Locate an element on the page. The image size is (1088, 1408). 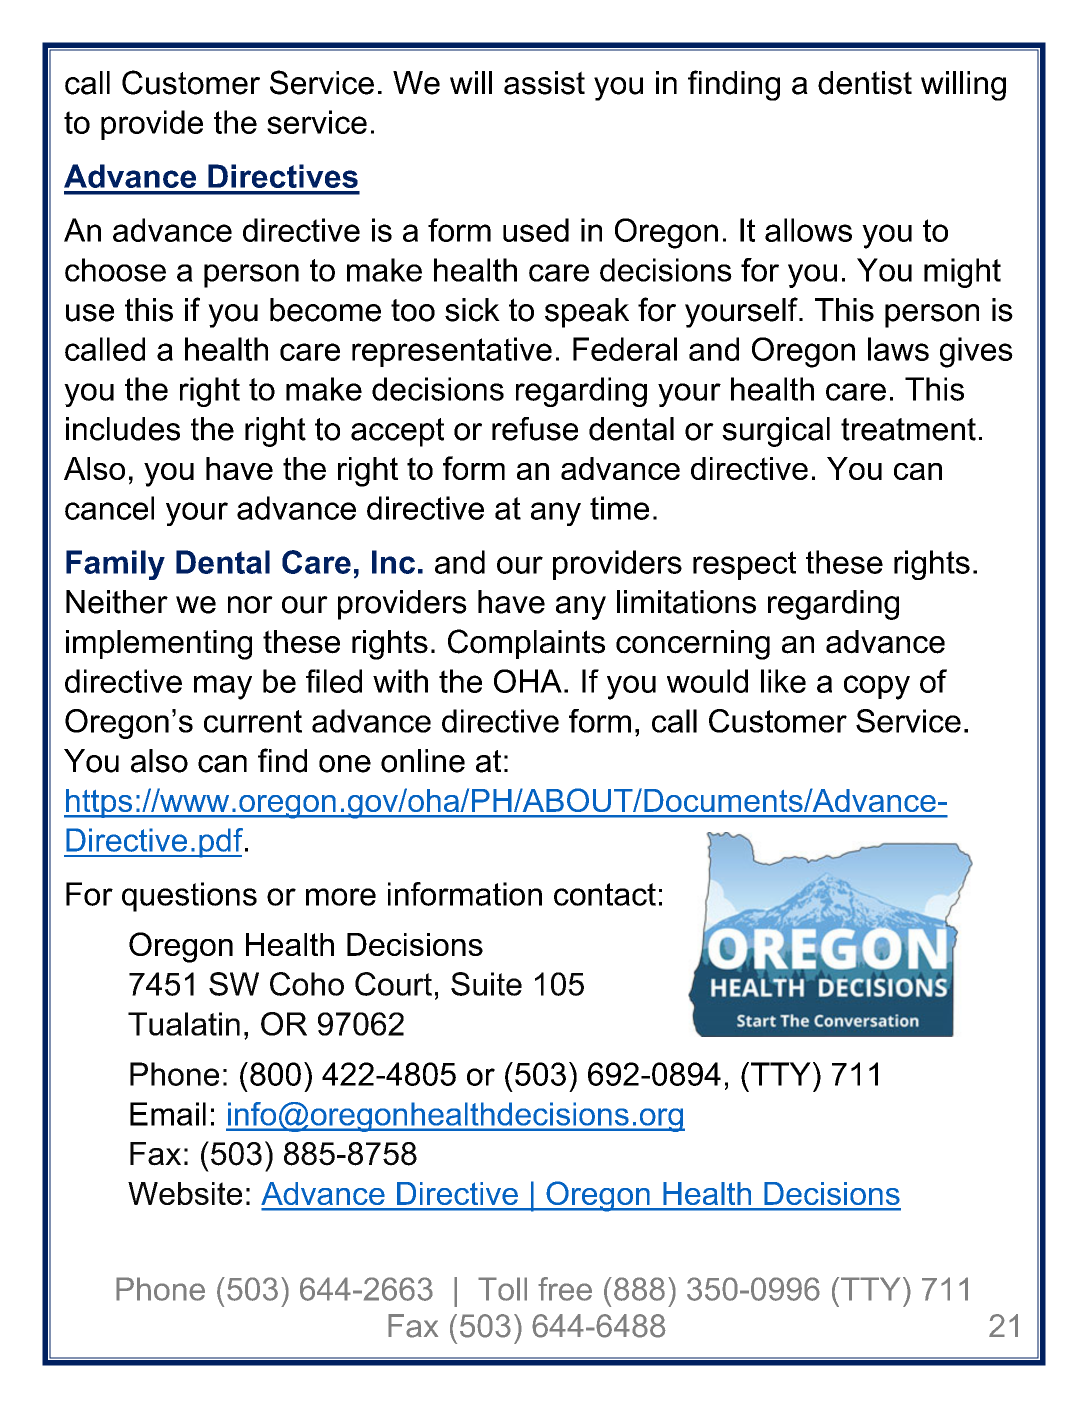
Toll is located at coordinates (502, 1289).
